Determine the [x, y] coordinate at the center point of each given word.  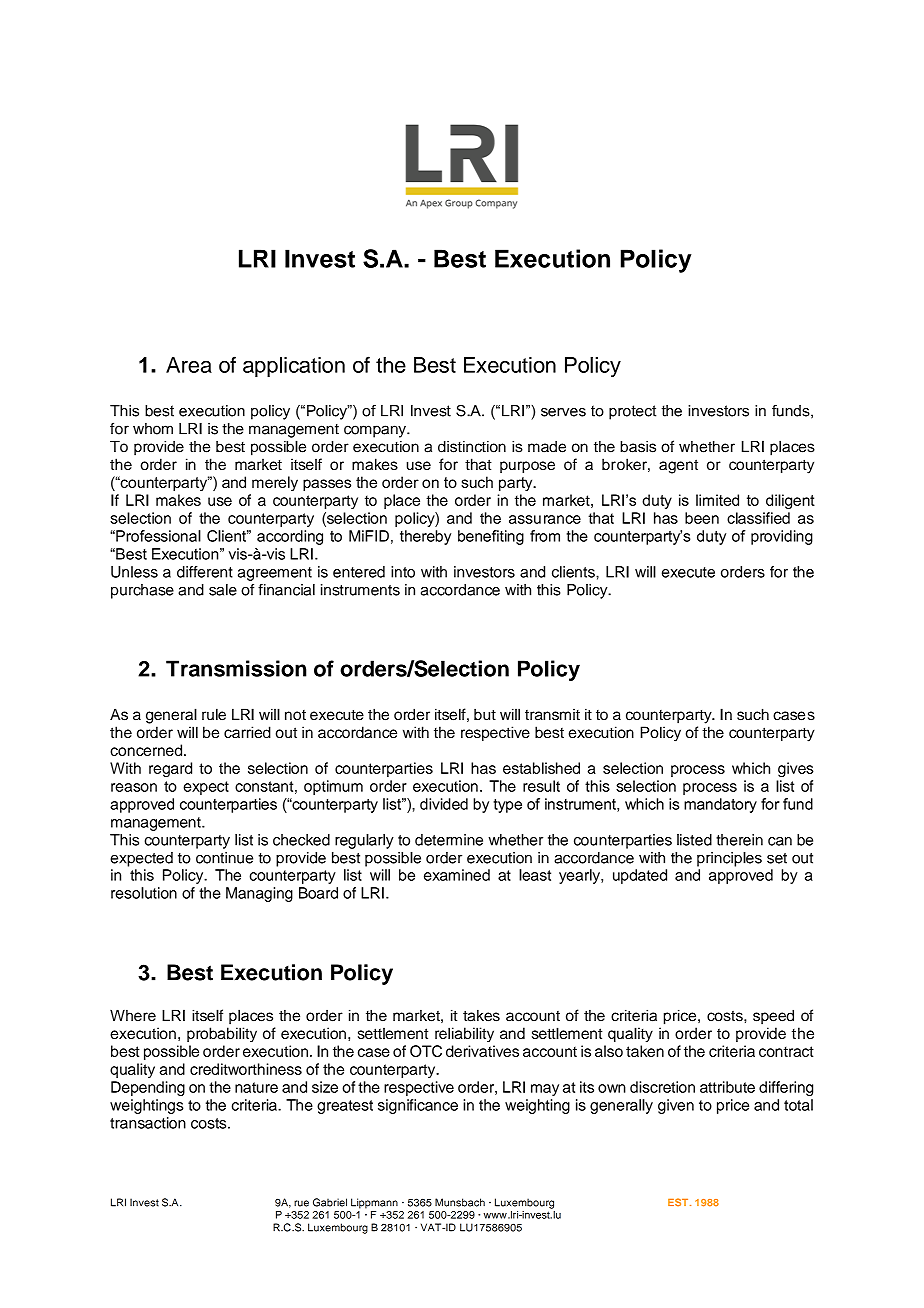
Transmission [236, 668]
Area [189, 365]
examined [457, 875]
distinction [472, 446]
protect [632, 412]
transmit [552, 715]
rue [301, 1203]
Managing [259, 894]
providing [782, 537]
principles [729, 859]
